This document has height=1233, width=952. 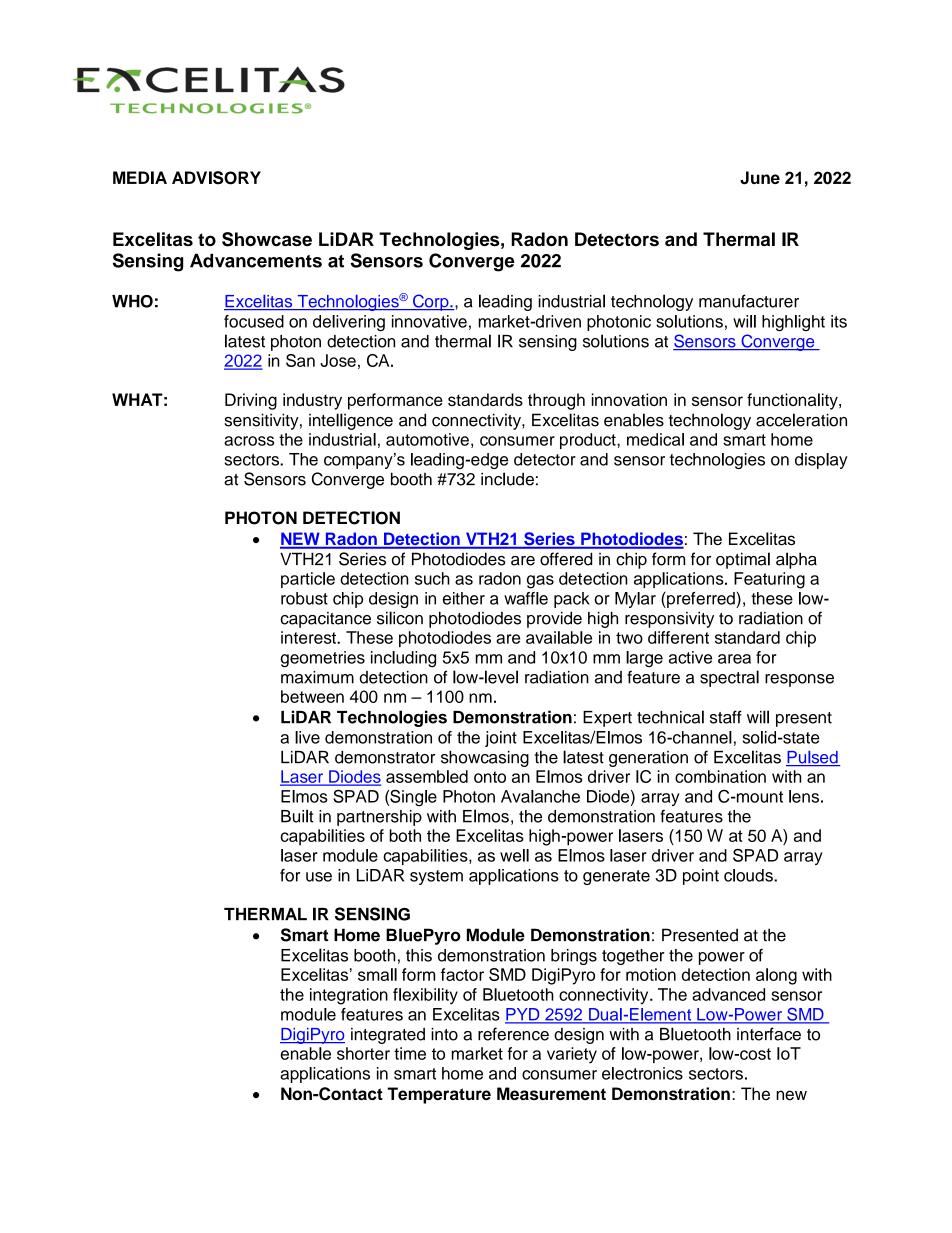 What do you see at coordinates (720, 776) in the document?
I see `combination` at bounding box center [720, 776].
